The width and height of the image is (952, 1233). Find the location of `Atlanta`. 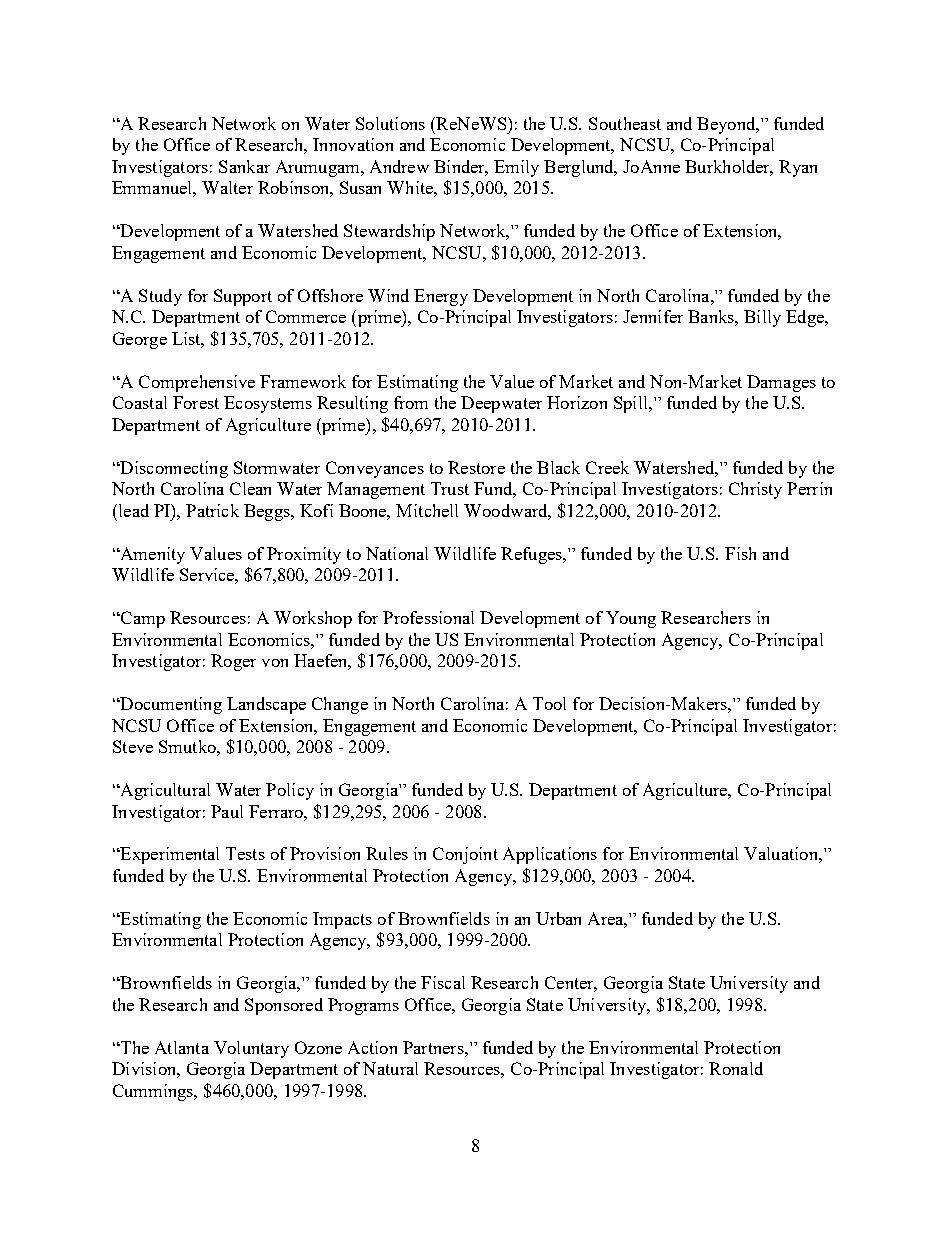

Atlanta is located at coordinates (182, 1047).
